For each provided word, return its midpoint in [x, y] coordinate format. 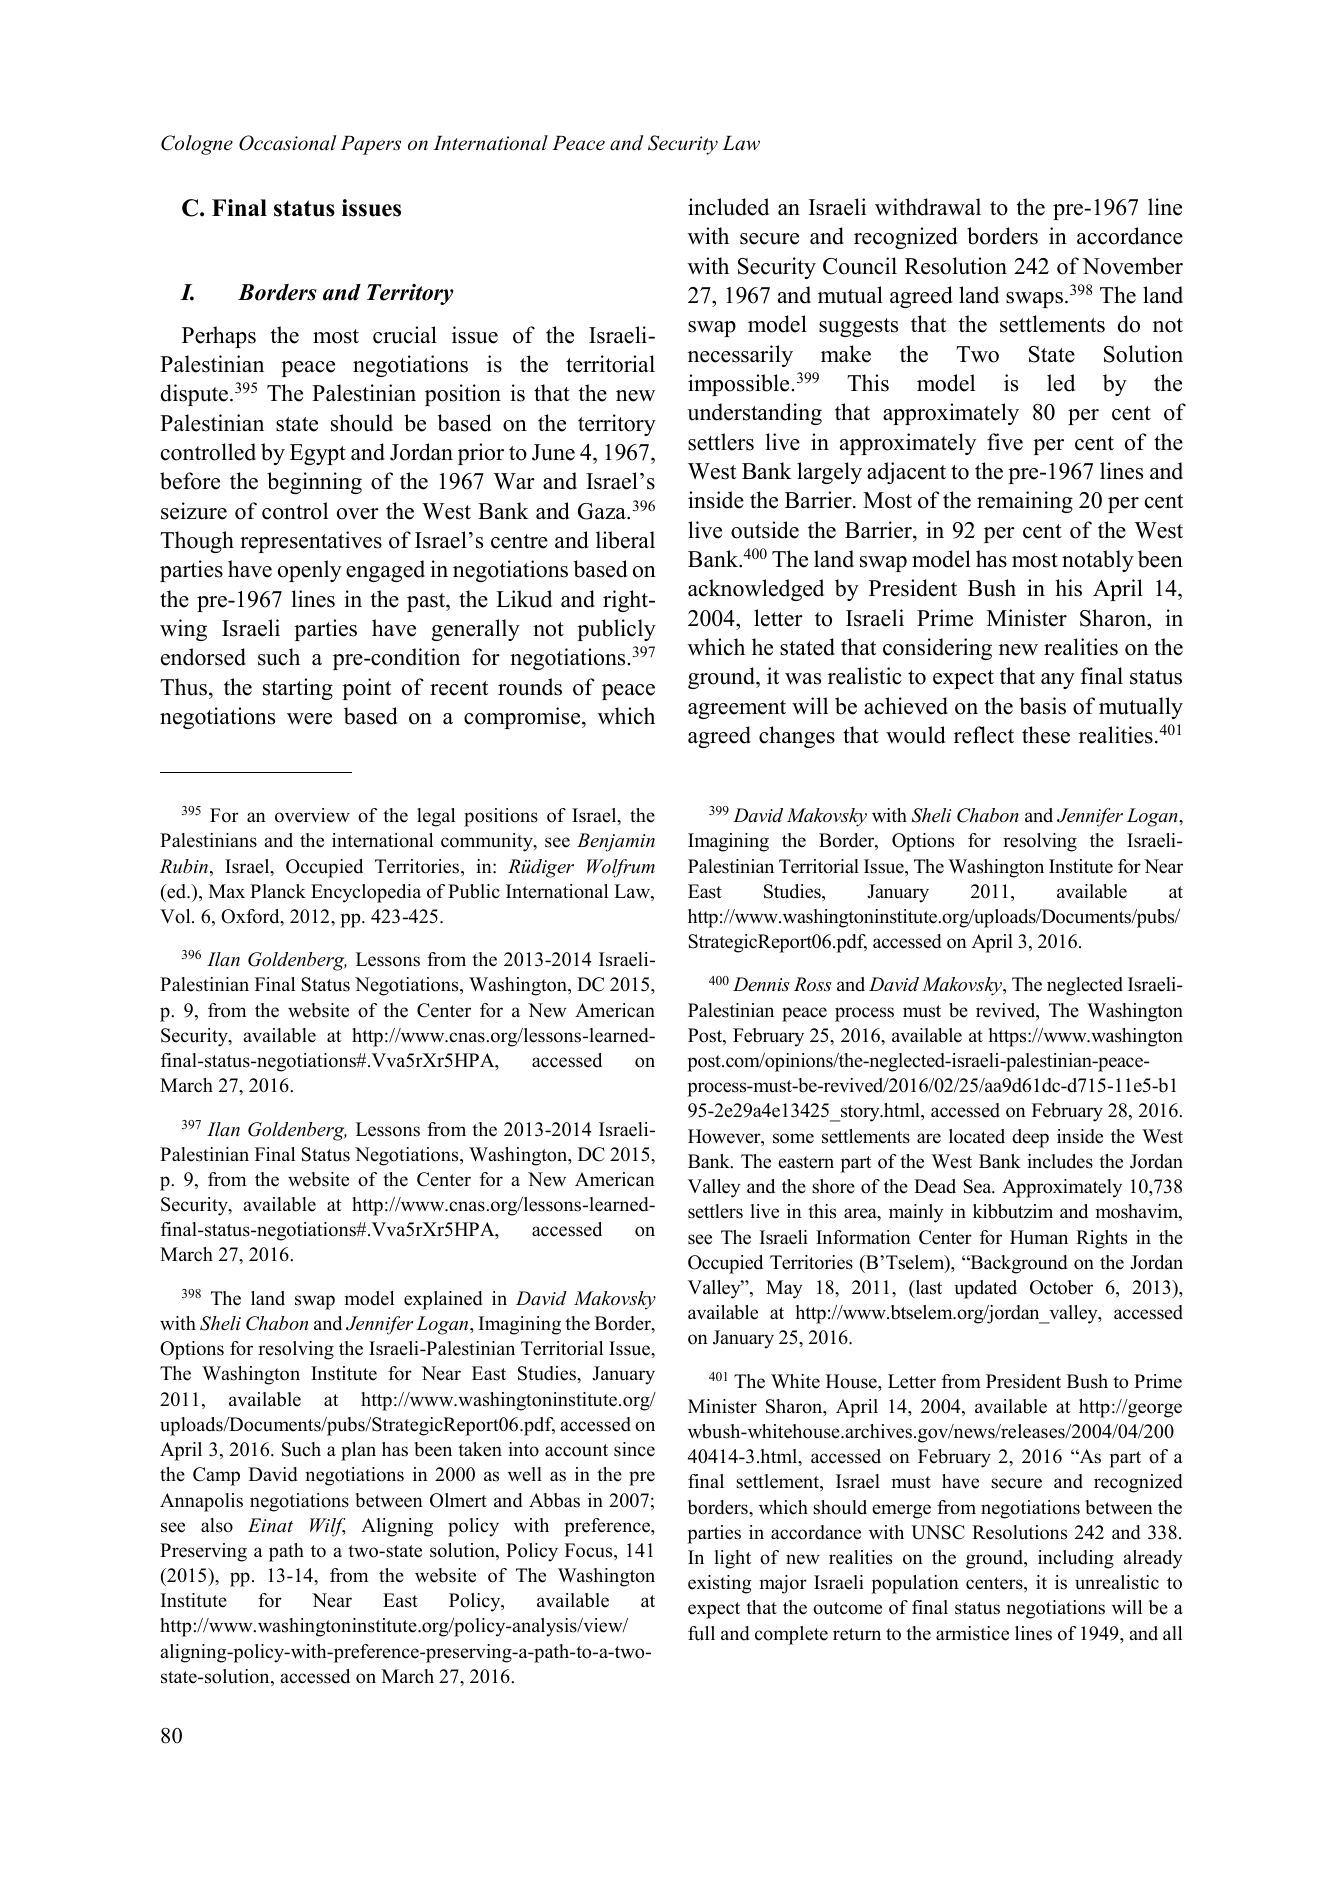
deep [1030, 1138]
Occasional [288, 143]
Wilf [328, 1527]
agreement [737, 709]
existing [719, 1584]
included [728, 207]
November [1132, 266]
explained [443, 1300]
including [1076, 1559]
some [793, 1138]
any [1058, 681]
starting [298, 689]
